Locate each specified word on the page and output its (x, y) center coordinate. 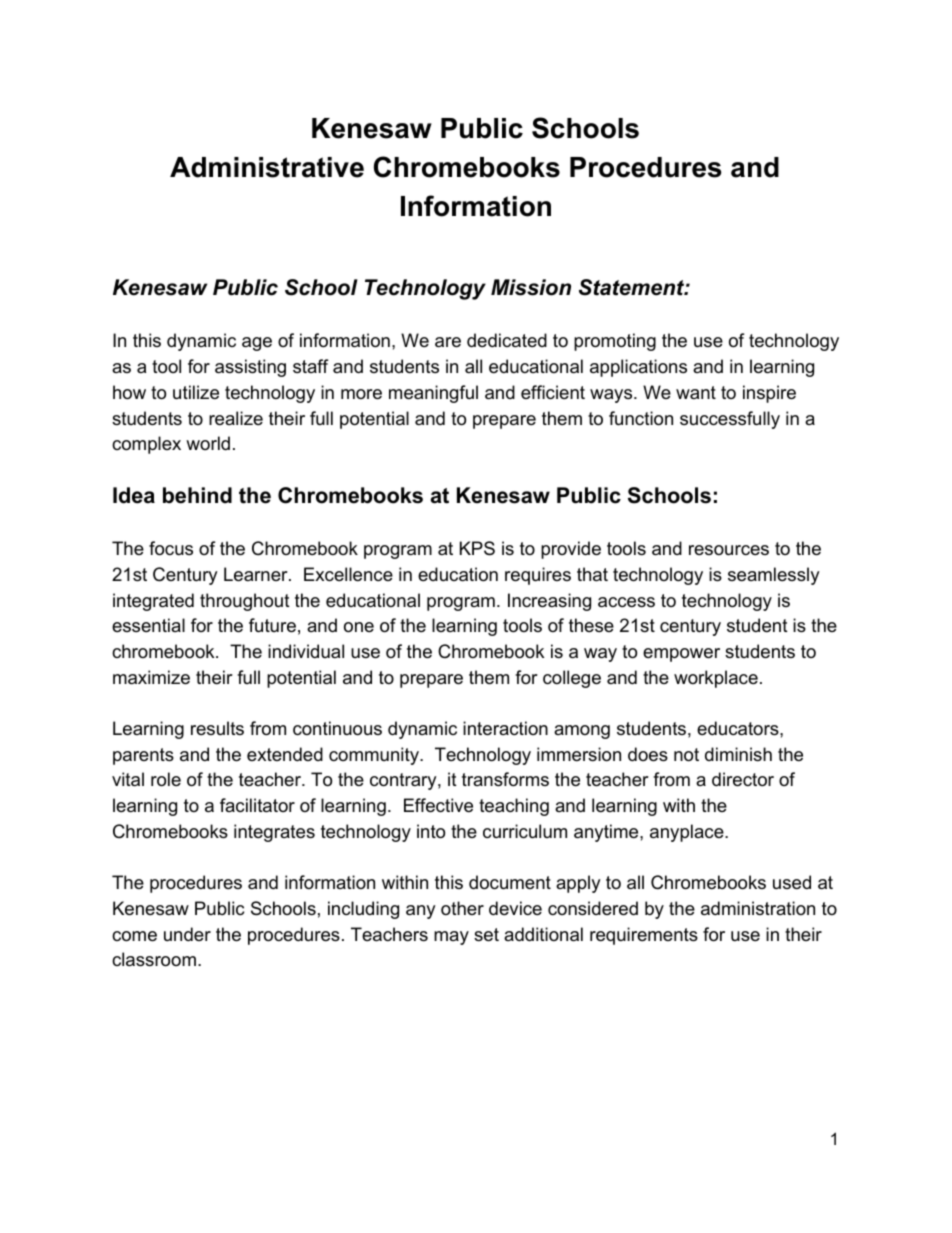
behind (197, 495)
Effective (438, 805)
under (187, 934)
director (743, 779)
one (359, 627)
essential (148, 625)
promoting (615, 342)
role (166, 779)
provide (571, 550)
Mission (531, 287)
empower (681, 655)
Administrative (267, 167)
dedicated (507, 340)
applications (638, 368)
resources (729, 550)
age (257, 344)
